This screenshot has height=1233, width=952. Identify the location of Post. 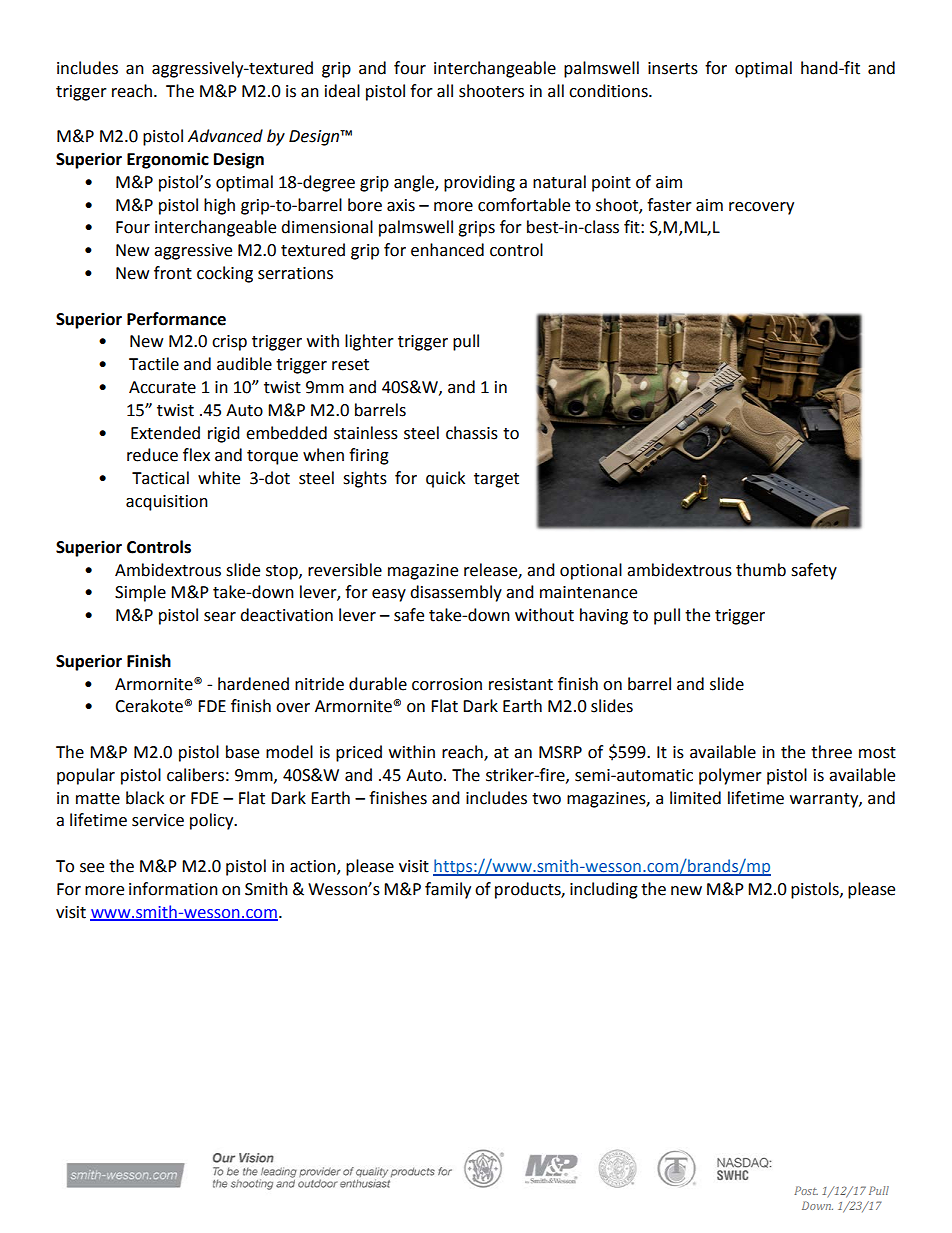
(806, 1190).
